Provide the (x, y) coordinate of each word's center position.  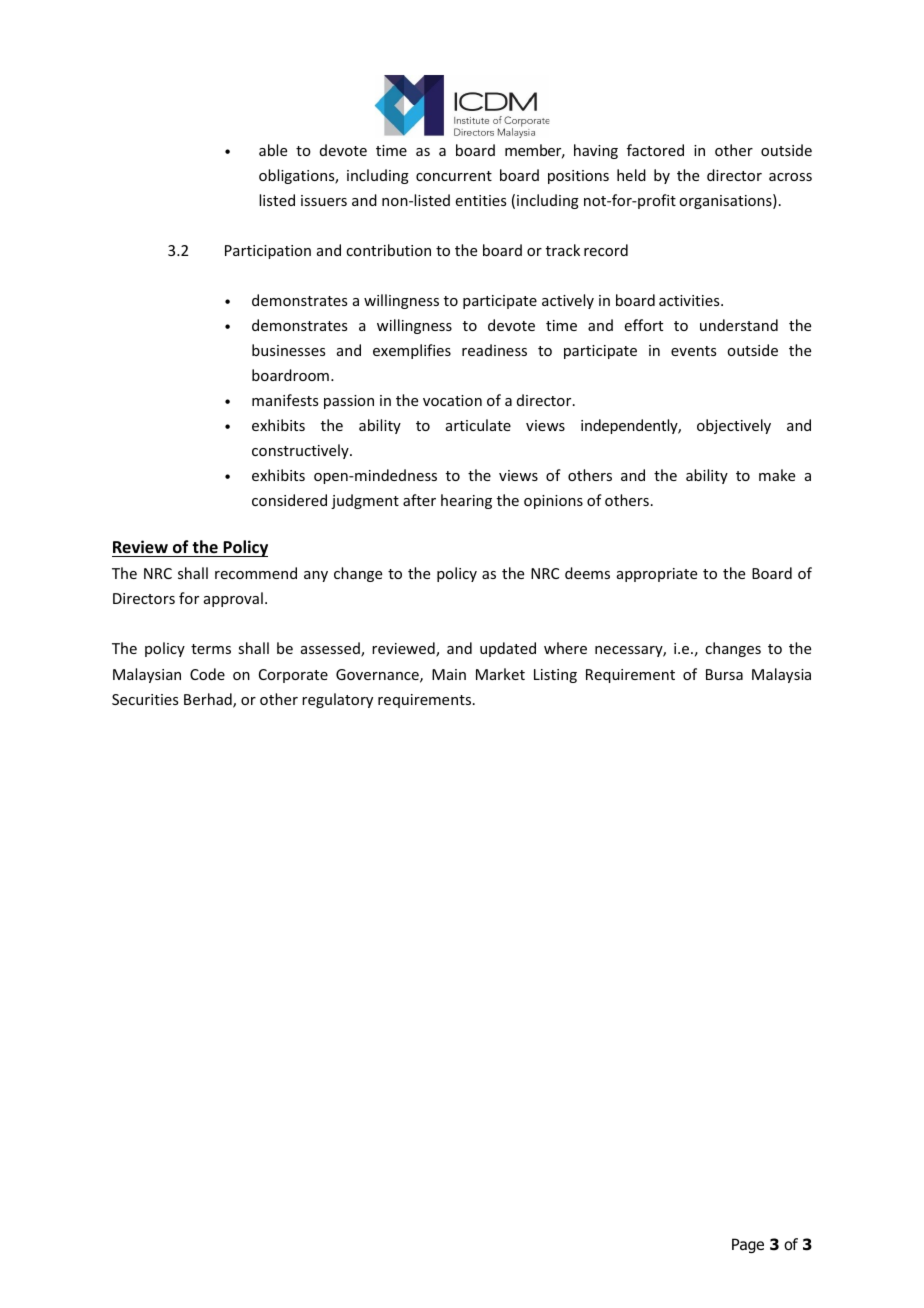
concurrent (454, 176)
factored (655, 150)
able (273, 150)
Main (449, 674)
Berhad (209, 700)
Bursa (724, 674)
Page (748, 1245)
